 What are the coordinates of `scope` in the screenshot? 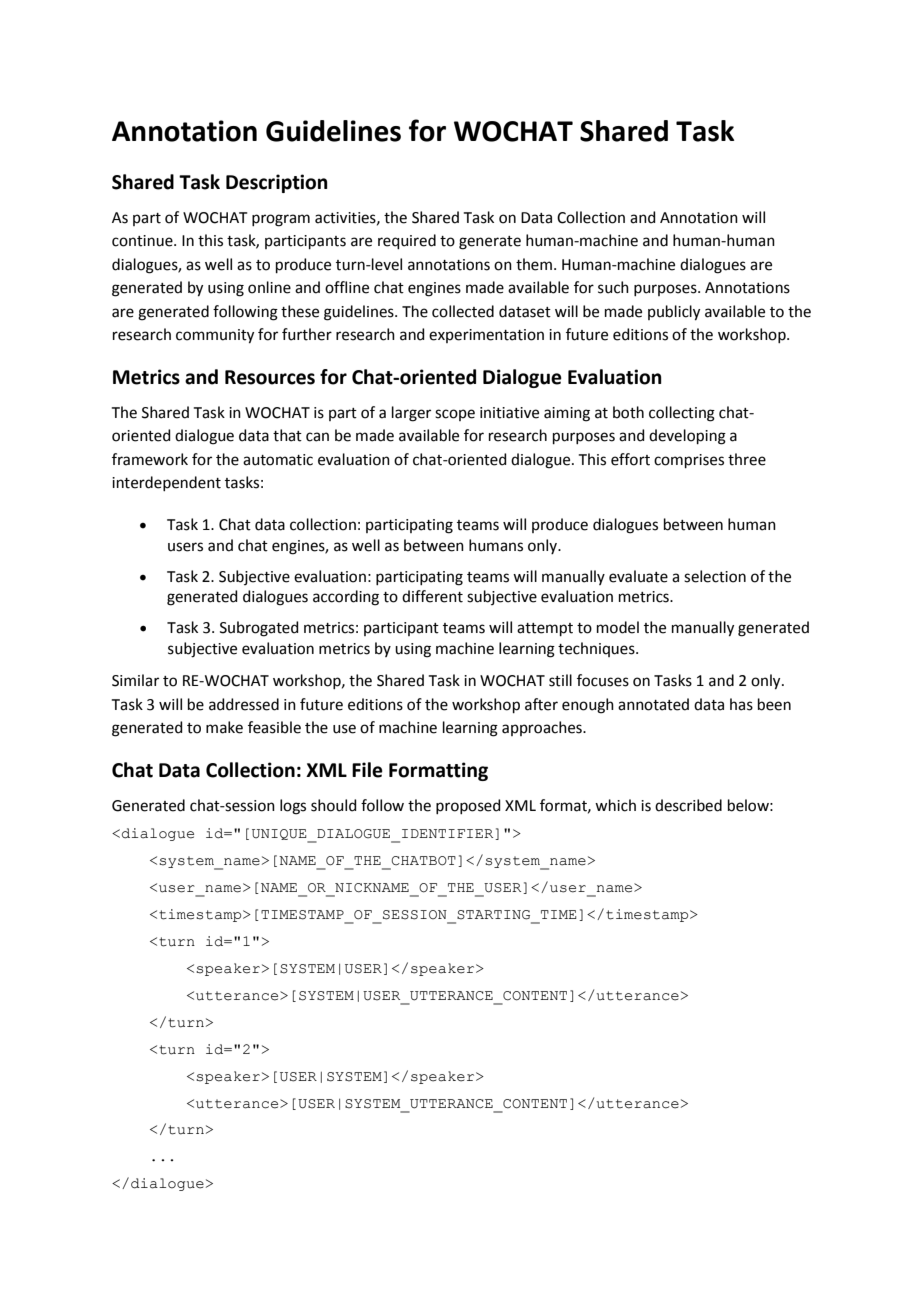 It's located at (455, 415).
